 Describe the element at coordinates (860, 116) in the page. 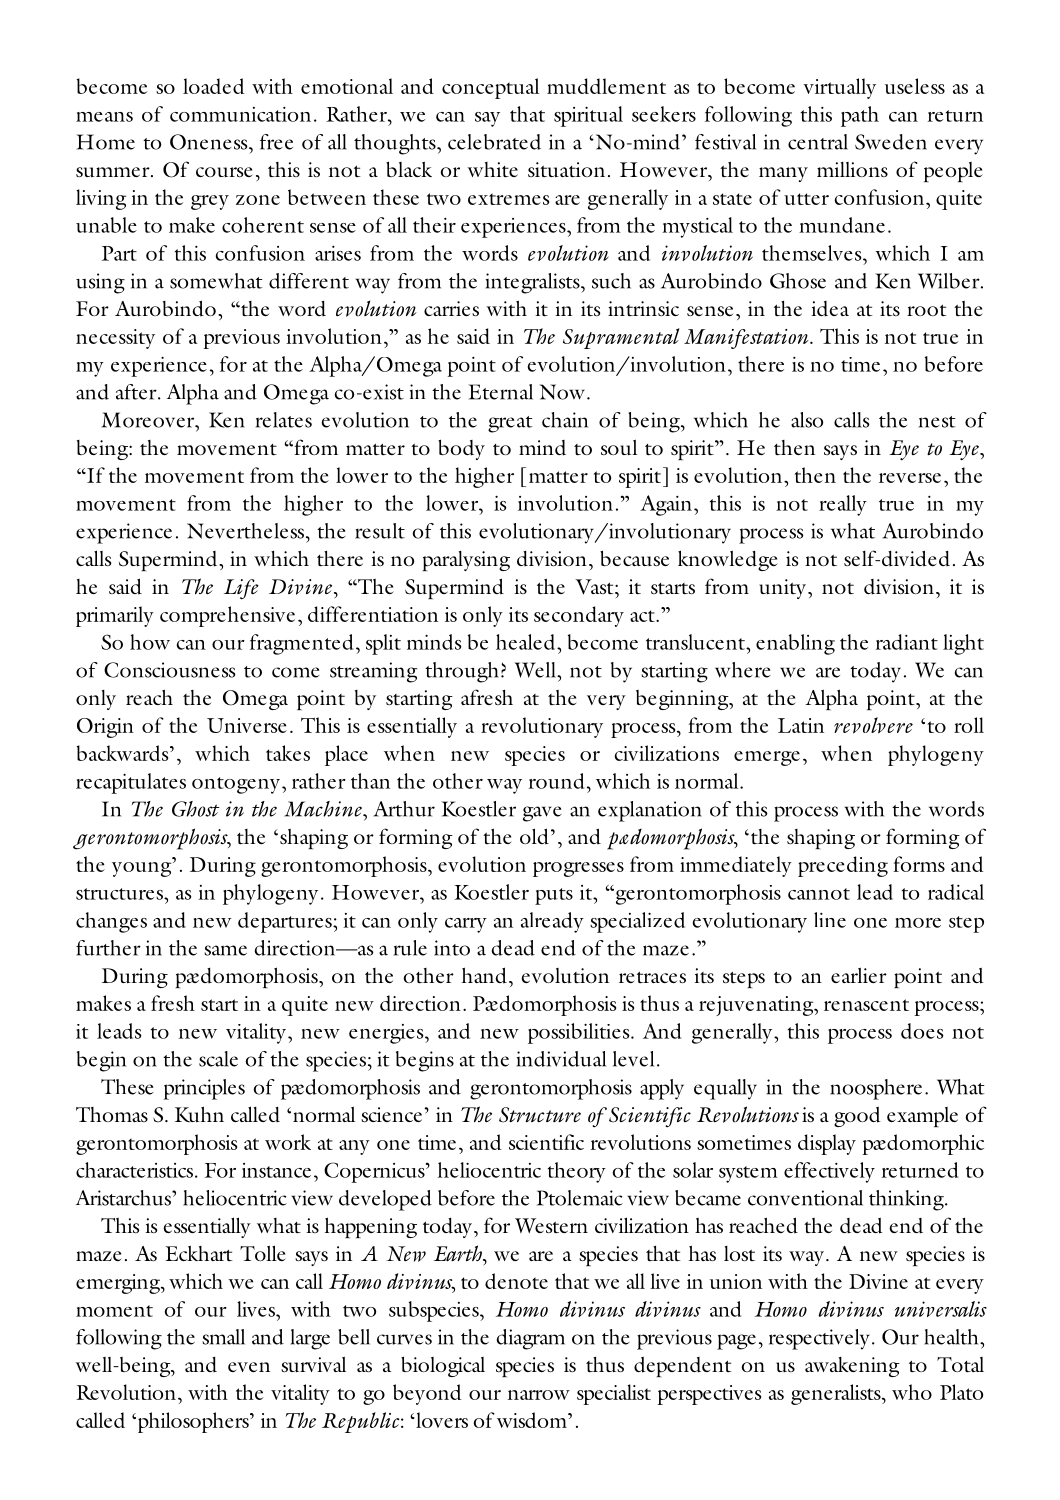

I see `path` at that location.
